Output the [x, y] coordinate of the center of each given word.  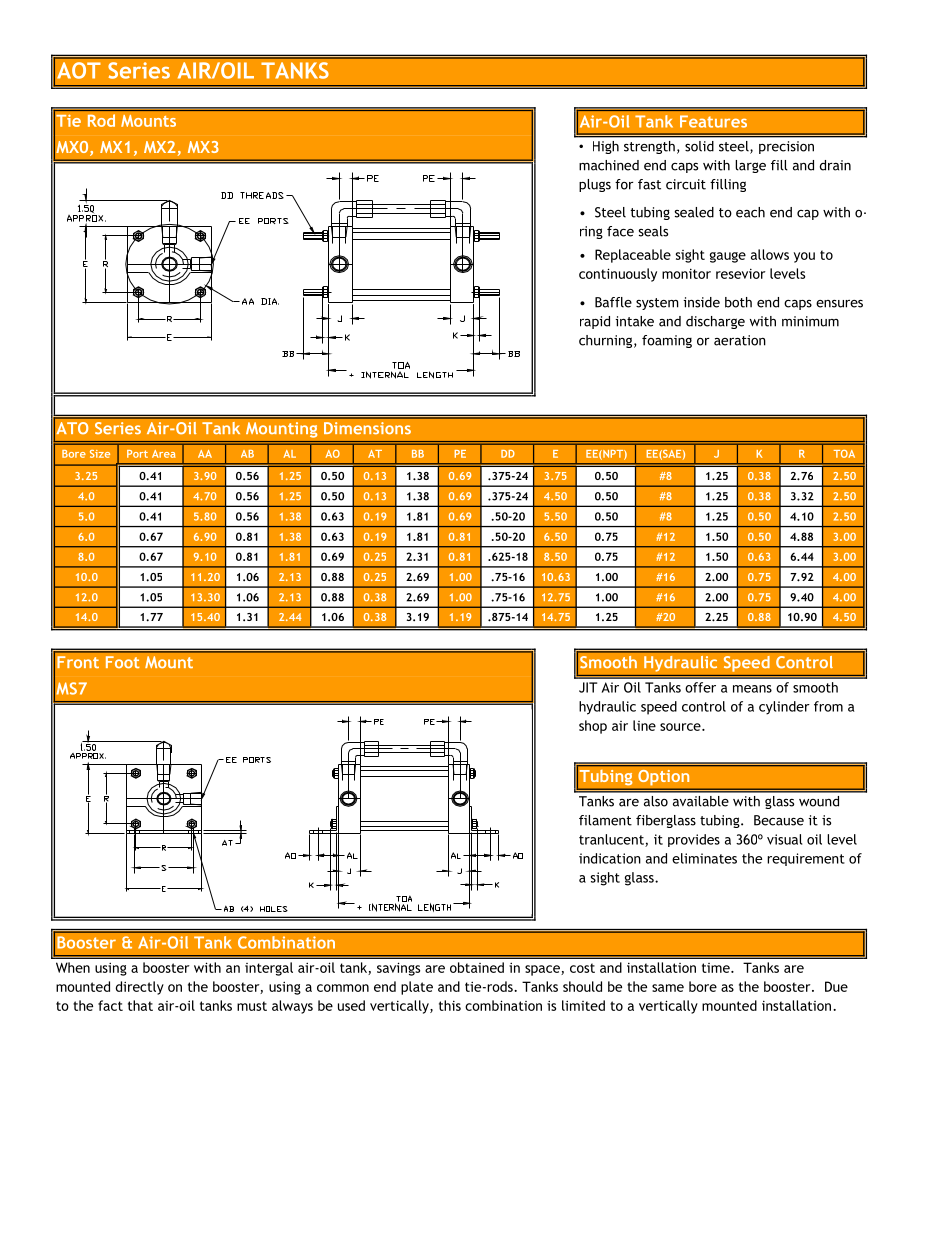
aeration [740, 340]
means [752, 689]
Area [164, 454]
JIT [588, 687]
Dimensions [367, 428]
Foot [123, 662]
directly [139, 988]
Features [713, 121]
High [606, 147]
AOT [79, 70]
